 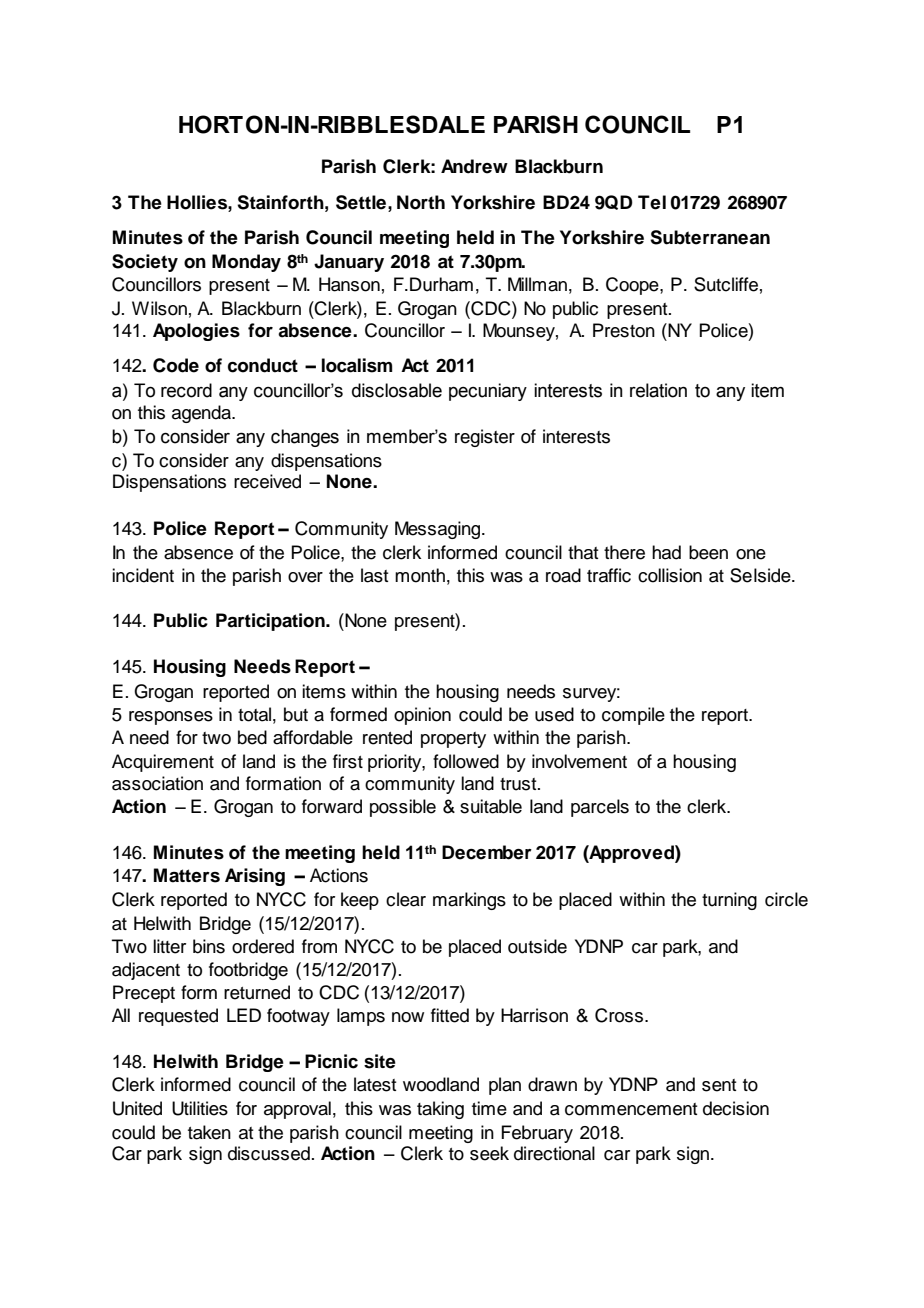 I want to click on Matters, so click(x=187, y=875).
